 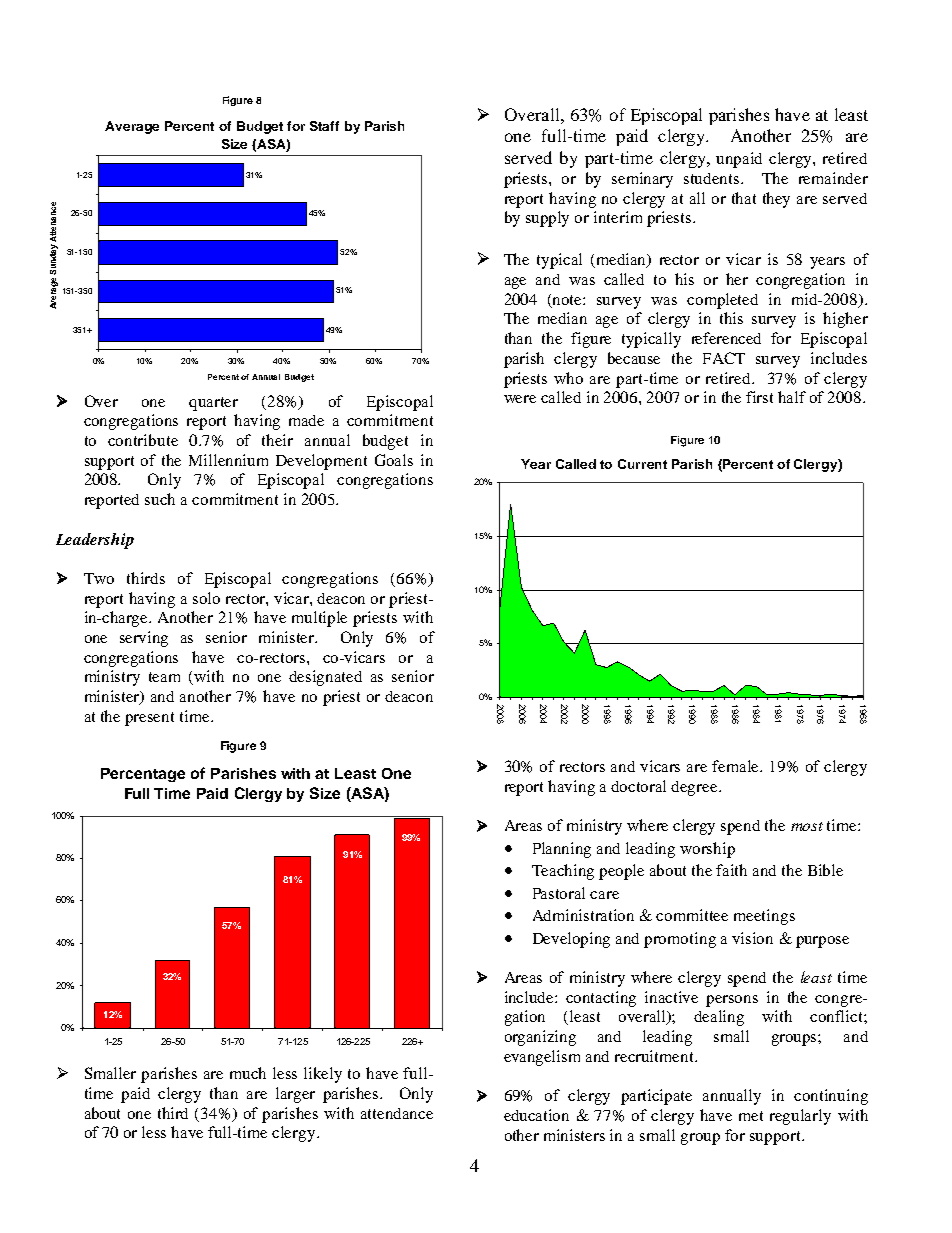 I want to click on Staff, so click(x=324, y=126).
